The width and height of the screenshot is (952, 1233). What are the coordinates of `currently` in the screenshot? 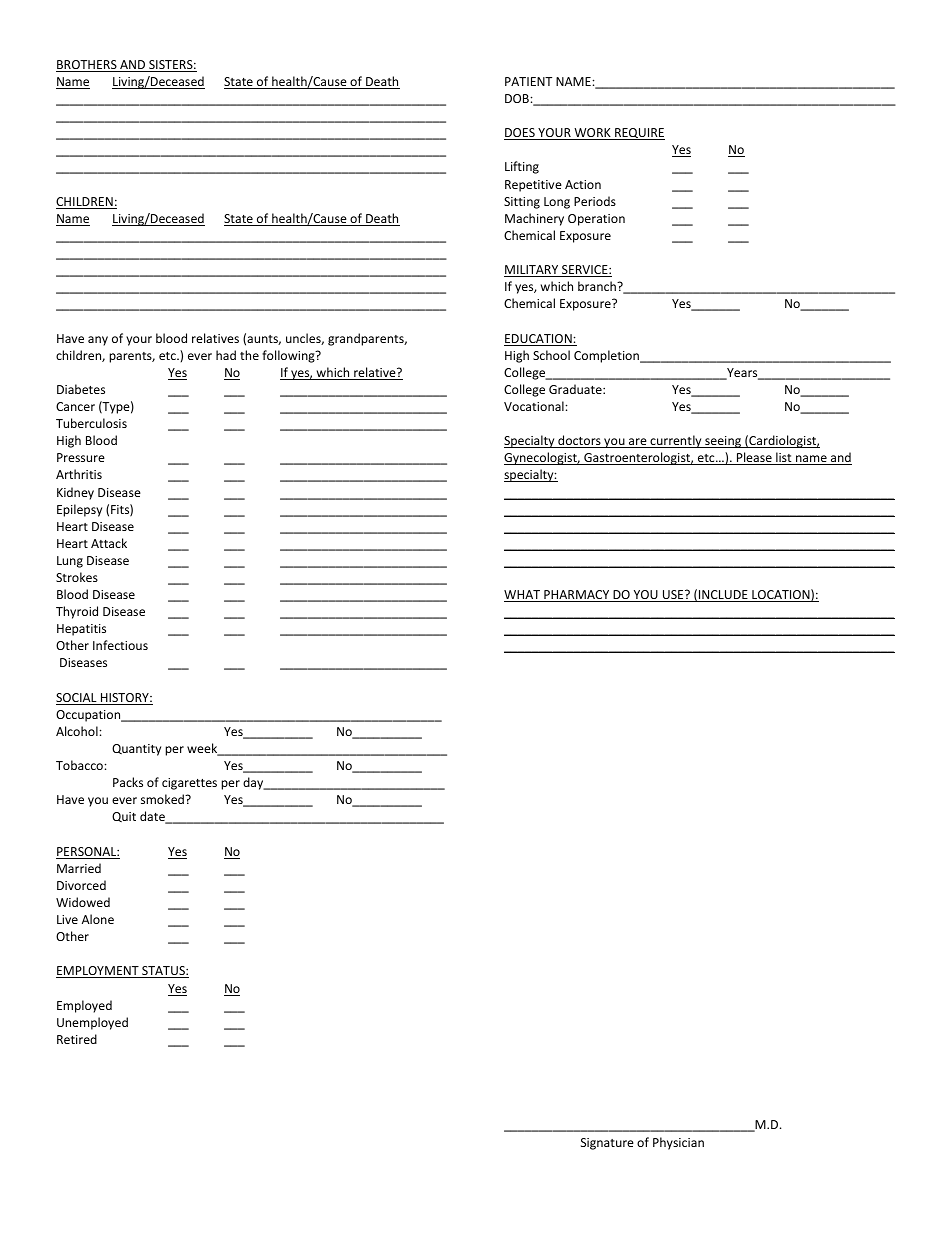 It's located at (676, 441).
